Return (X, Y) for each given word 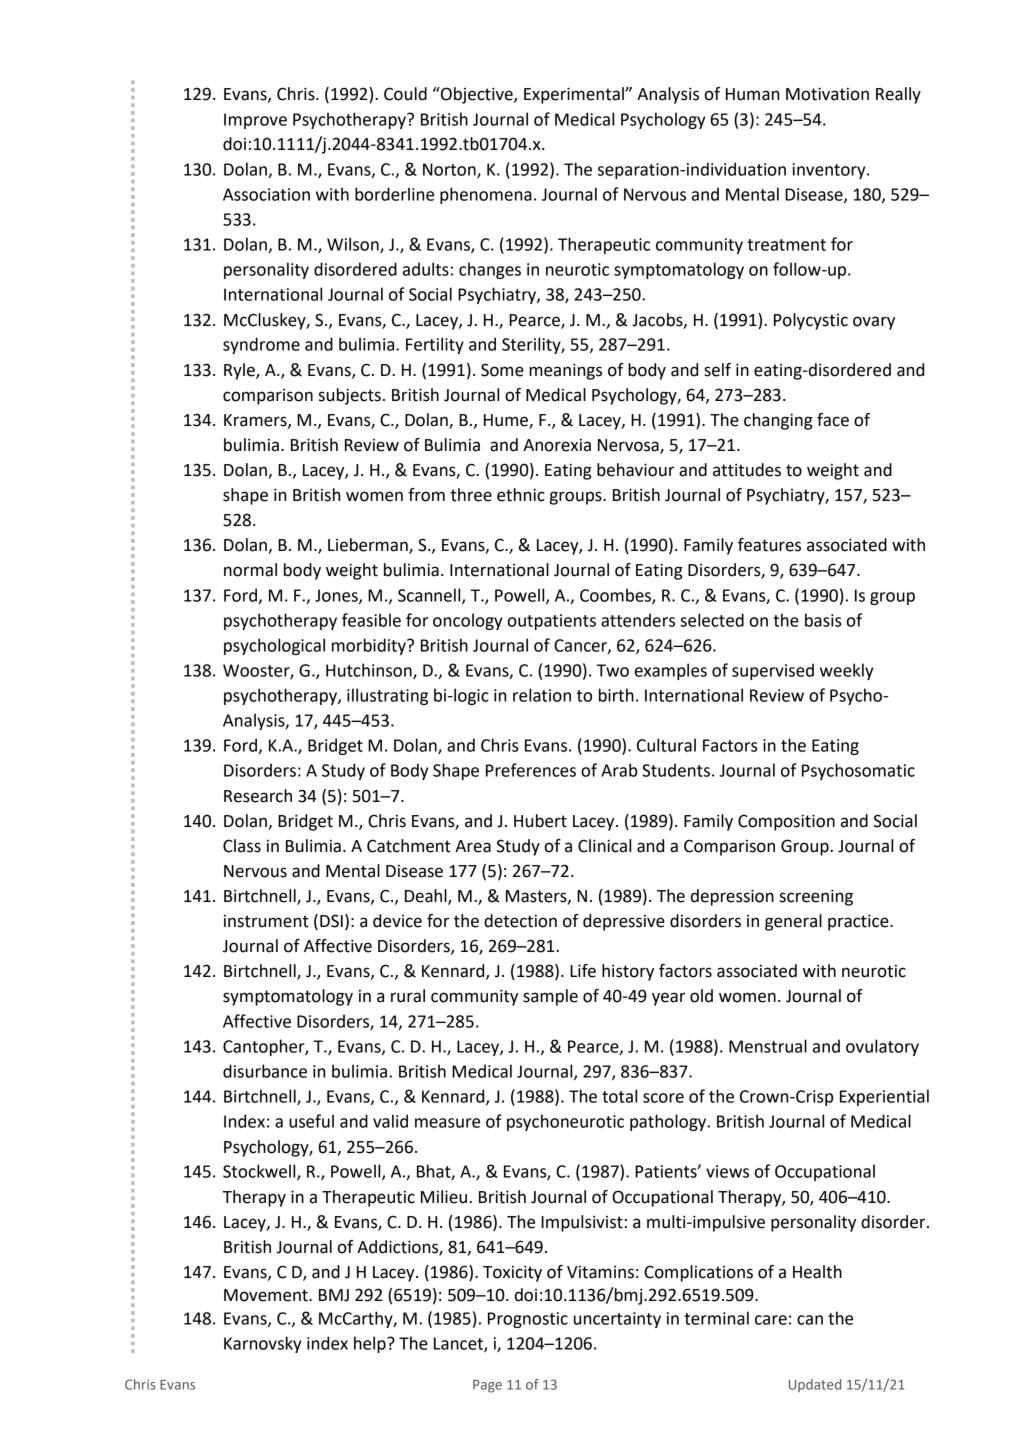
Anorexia (557, 445)
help (371, 1344)
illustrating (387, 696)
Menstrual (768, 1046)
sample (550, 997)
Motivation (827, 94)
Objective (477, 95)
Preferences (531, 770)
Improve (255, 121)
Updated (815, 1386)
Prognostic (528, 1320)
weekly (846, 671)
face (833, 420)
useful (311, 1121)
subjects (350, 396)
